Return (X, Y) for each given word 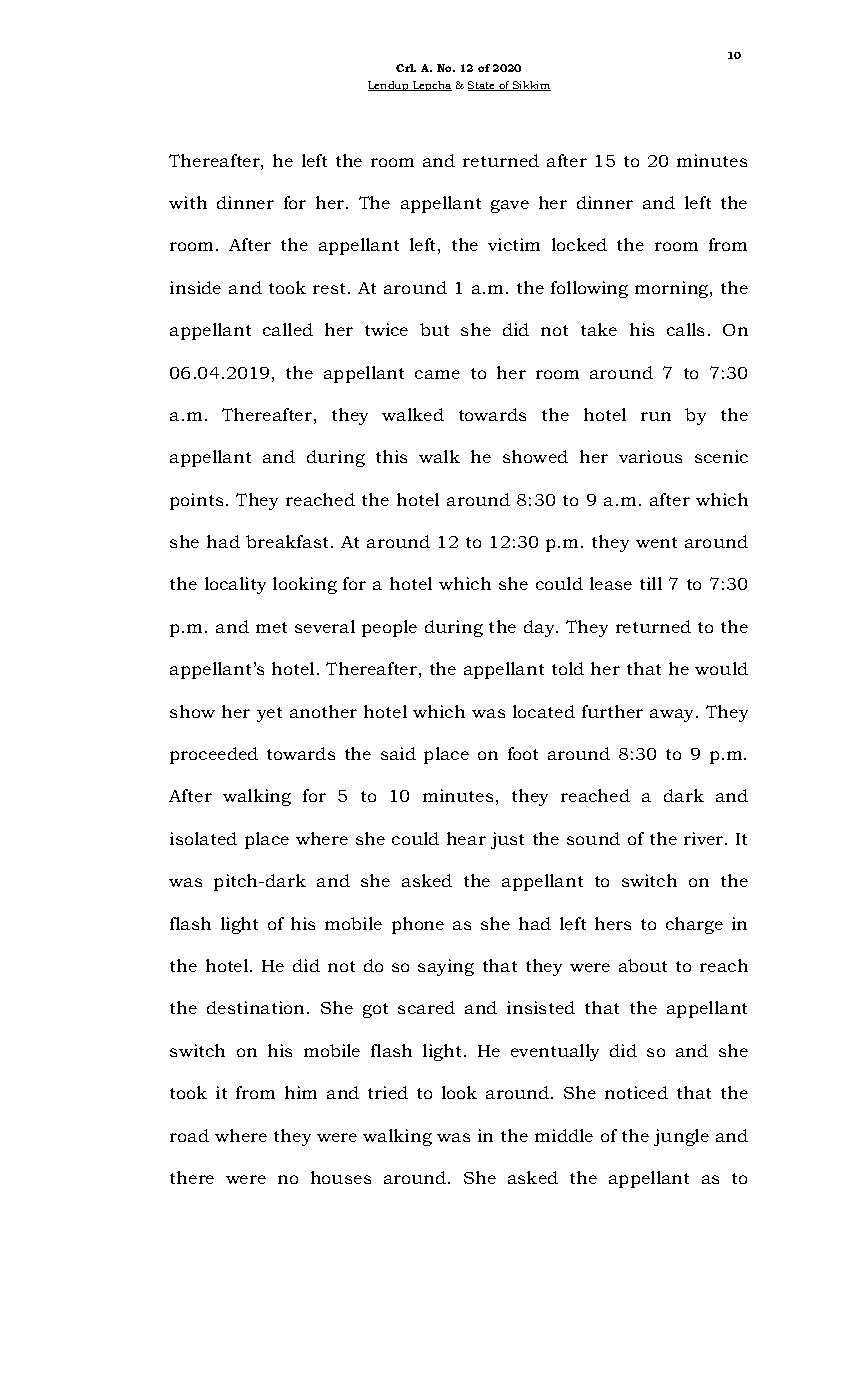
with (188, 202)
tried (388, 1092)
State (483, 86)
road (189, 1135)
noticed (636, 1092)
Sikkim (531, 86)
